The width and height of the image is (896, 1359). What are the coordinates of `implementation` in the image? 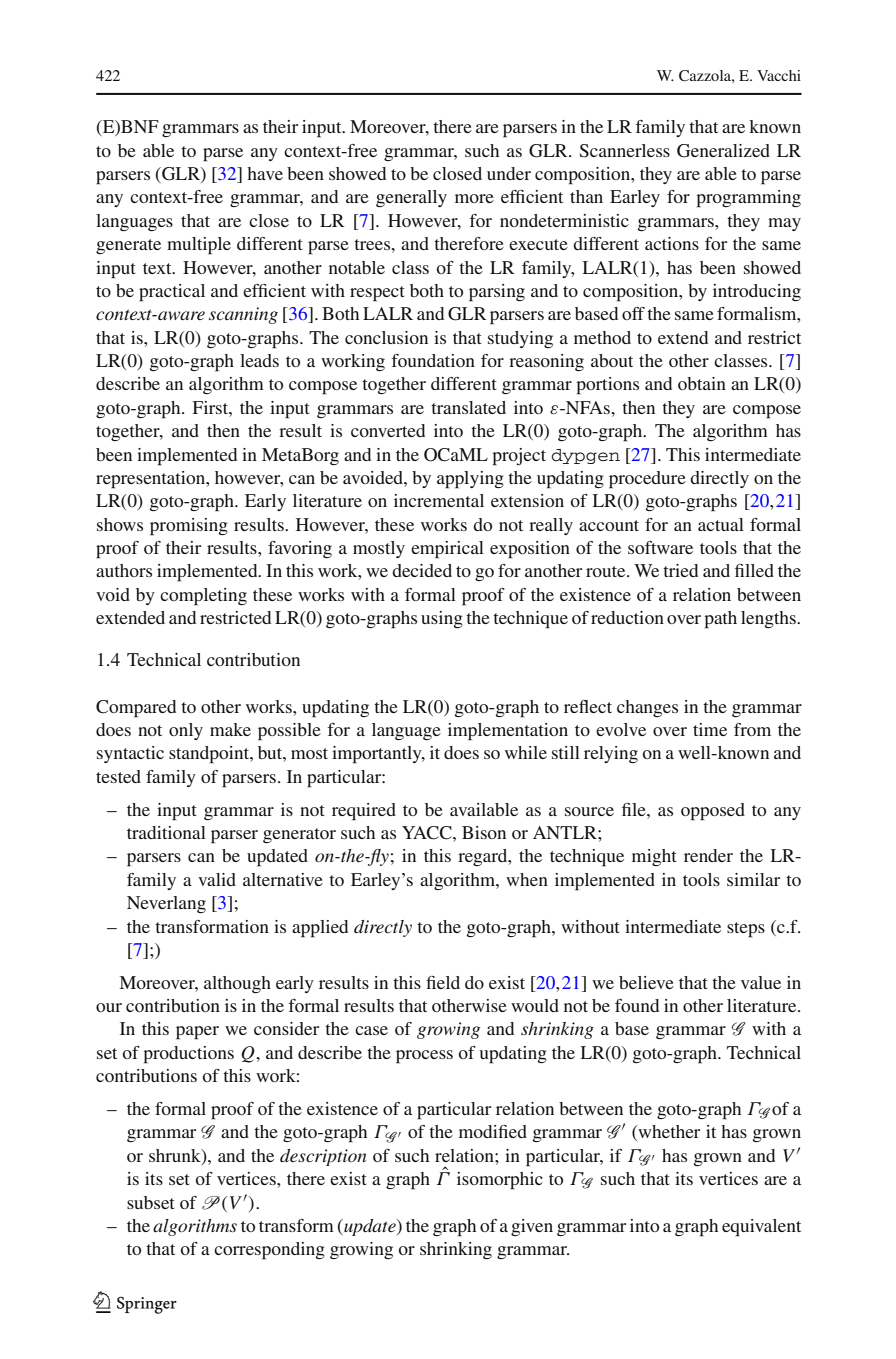 It's located at (508, 732).
